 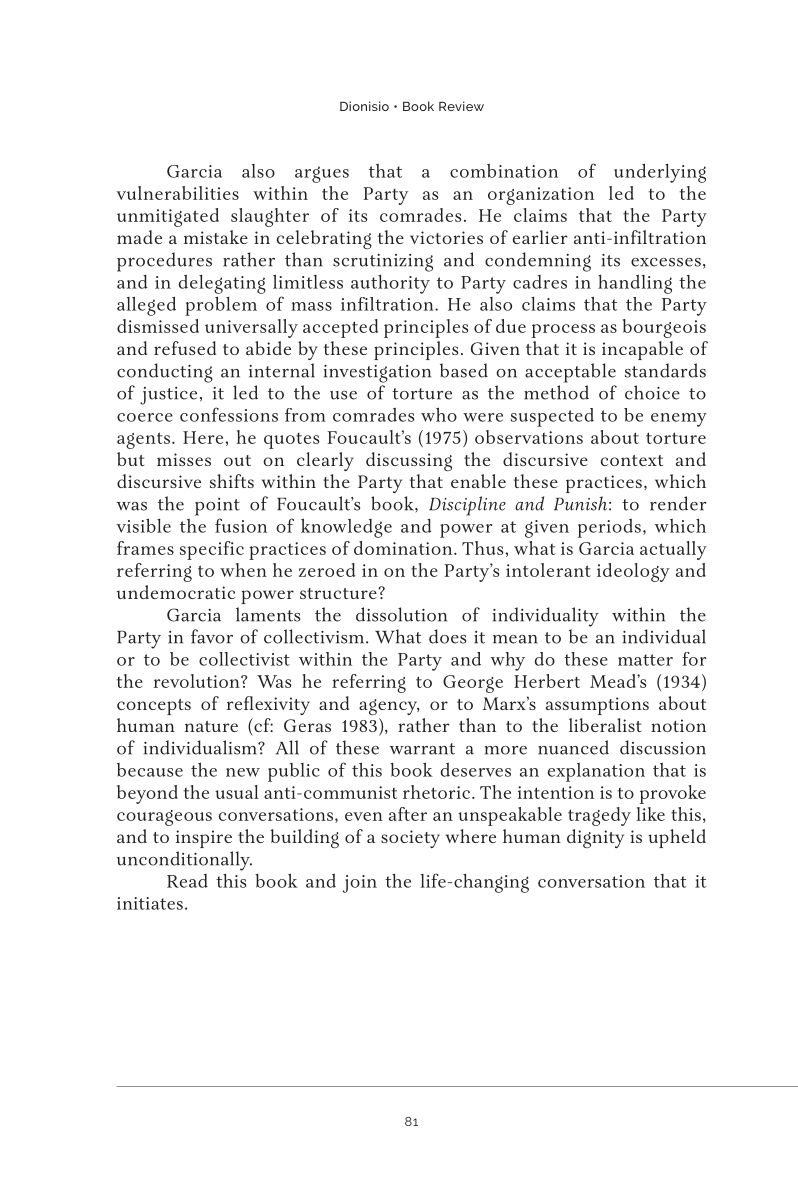 What do you see at coordinates (364, 106) in the page?
I see `Dionisio` at bounding box center [364, 106].
